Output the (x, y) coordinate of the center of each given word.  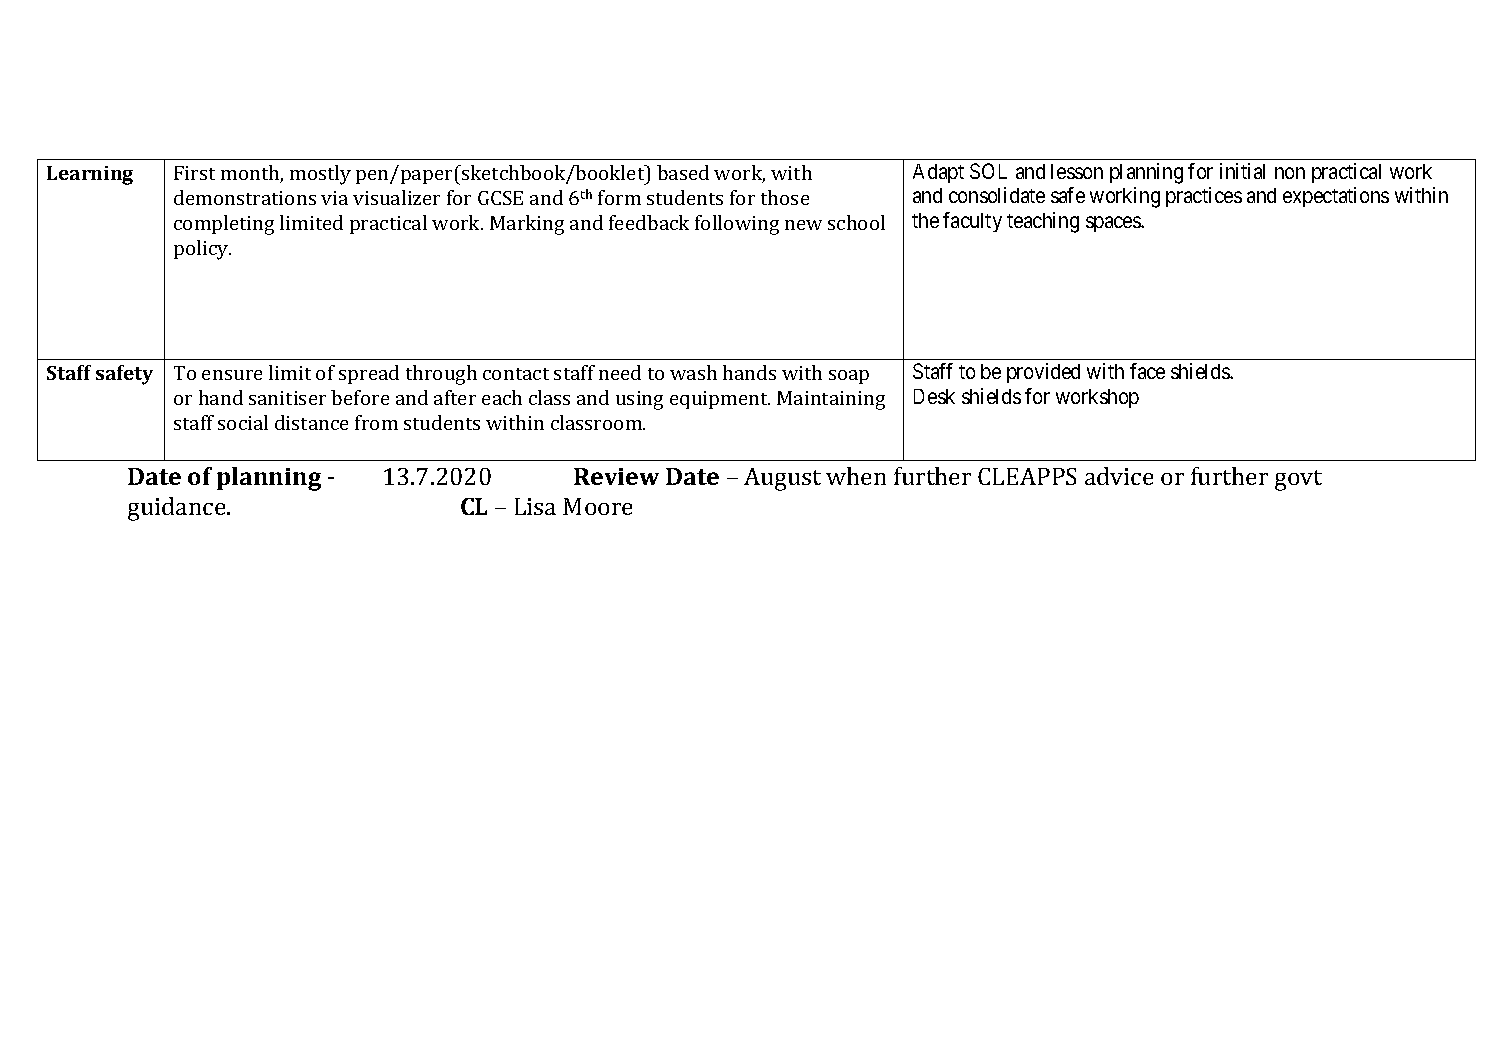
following (737, 225)
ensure (232, 375)
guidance (178, 509)
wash (693, 372)
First (194, 173)
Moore (597, 506)
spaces (1114, 224)
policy (202, 250)
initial (1242, 171)
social (243, 422)
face (1147, 371)
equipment (720, 400)
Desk (934, 396)
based (683, 172)
